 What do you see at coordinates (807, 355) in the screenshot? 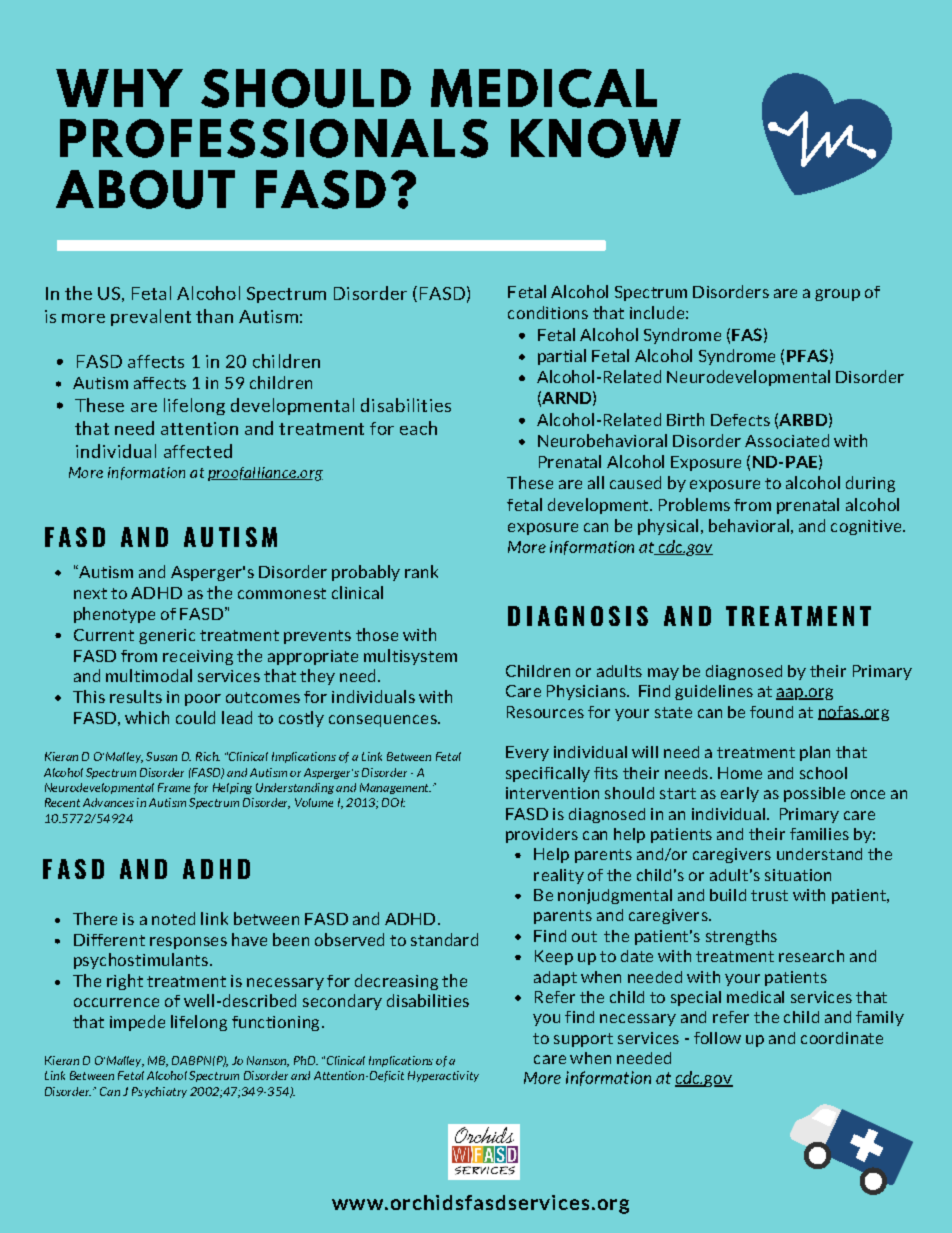
I see `PFAS` at bounding box center [807, 355].
